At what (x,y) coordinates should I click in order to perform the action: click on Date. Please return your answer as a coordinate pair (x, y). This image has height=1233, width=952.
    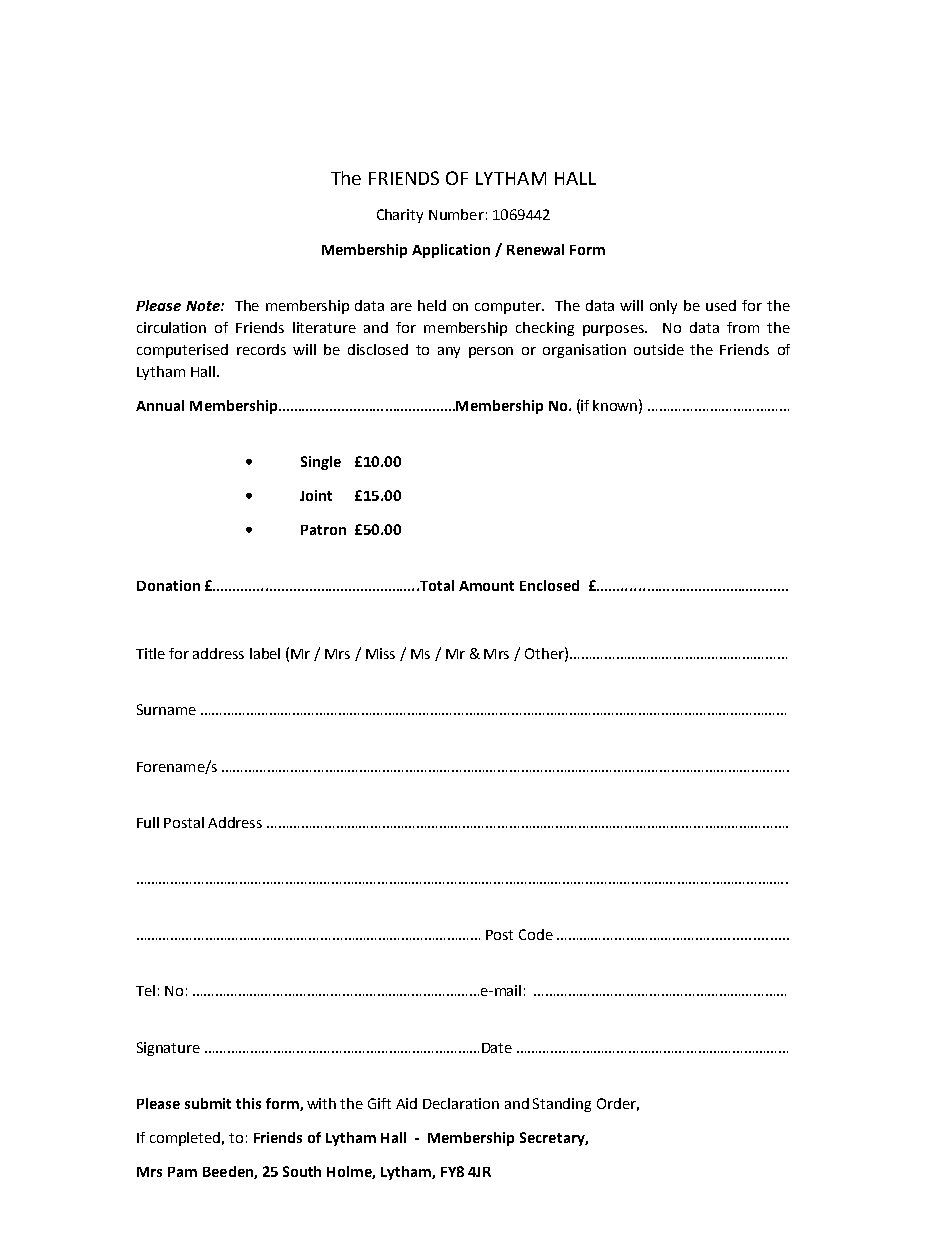
    Looking at the image, I should click on (497, 1048).
